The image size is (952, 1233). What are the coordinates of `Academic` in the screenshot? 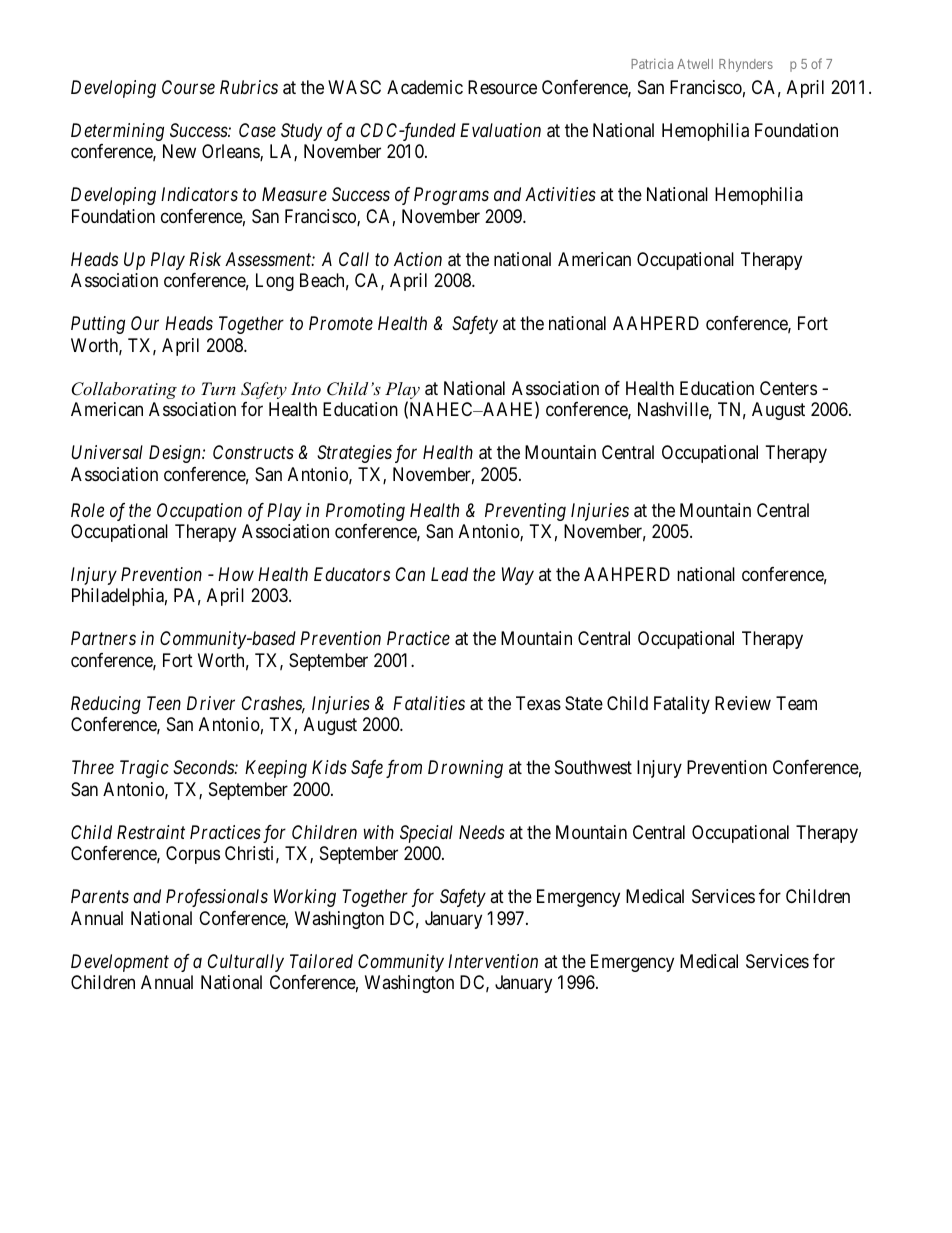 It's located at (425, 87).
